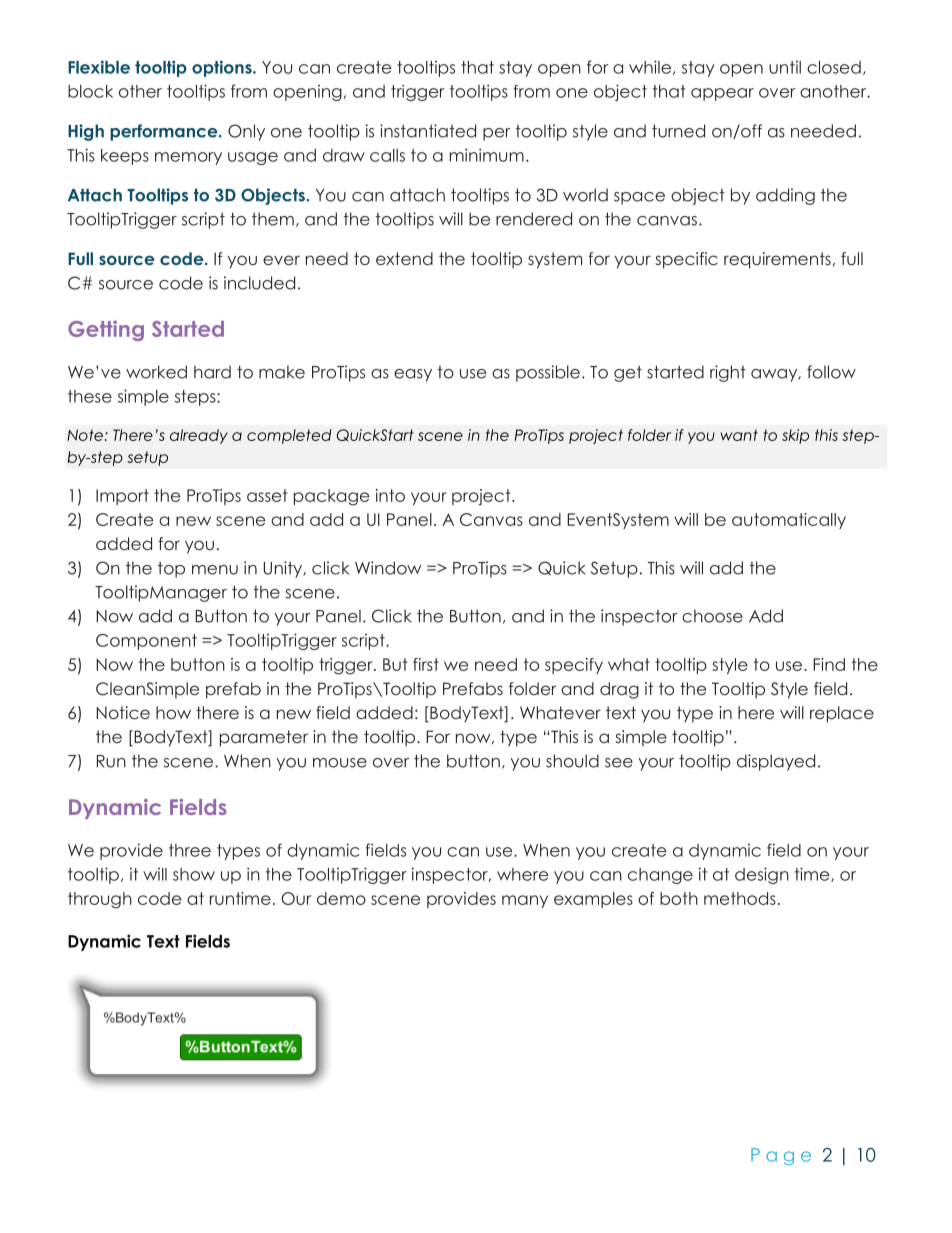  What do you see at coordinates (428, 131) in the screenshot?
I see `instantiated` at bounding box center [428, 131].
